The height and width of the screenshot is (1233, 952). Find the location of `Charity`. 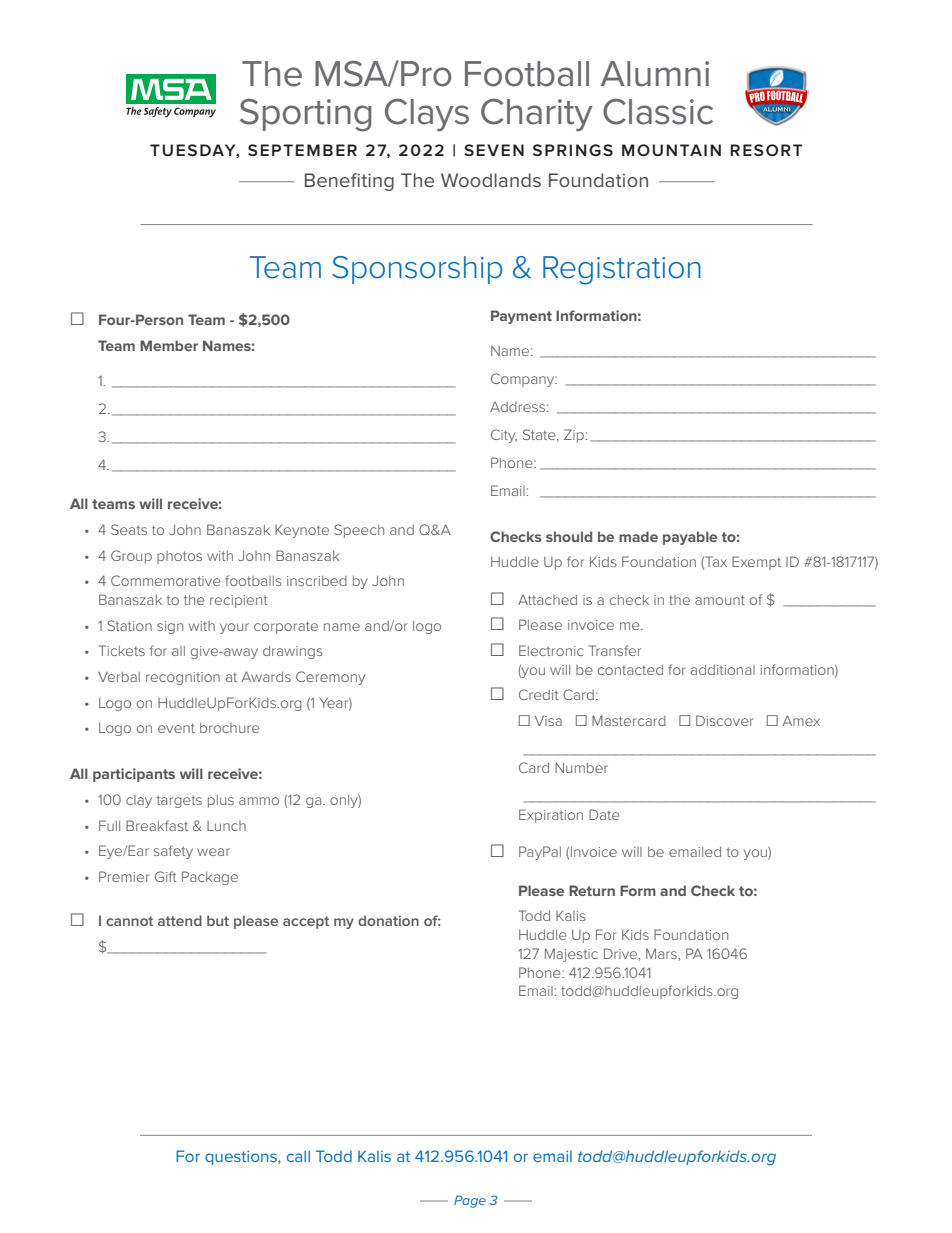

Charity is located at coordinates (537, 115).
